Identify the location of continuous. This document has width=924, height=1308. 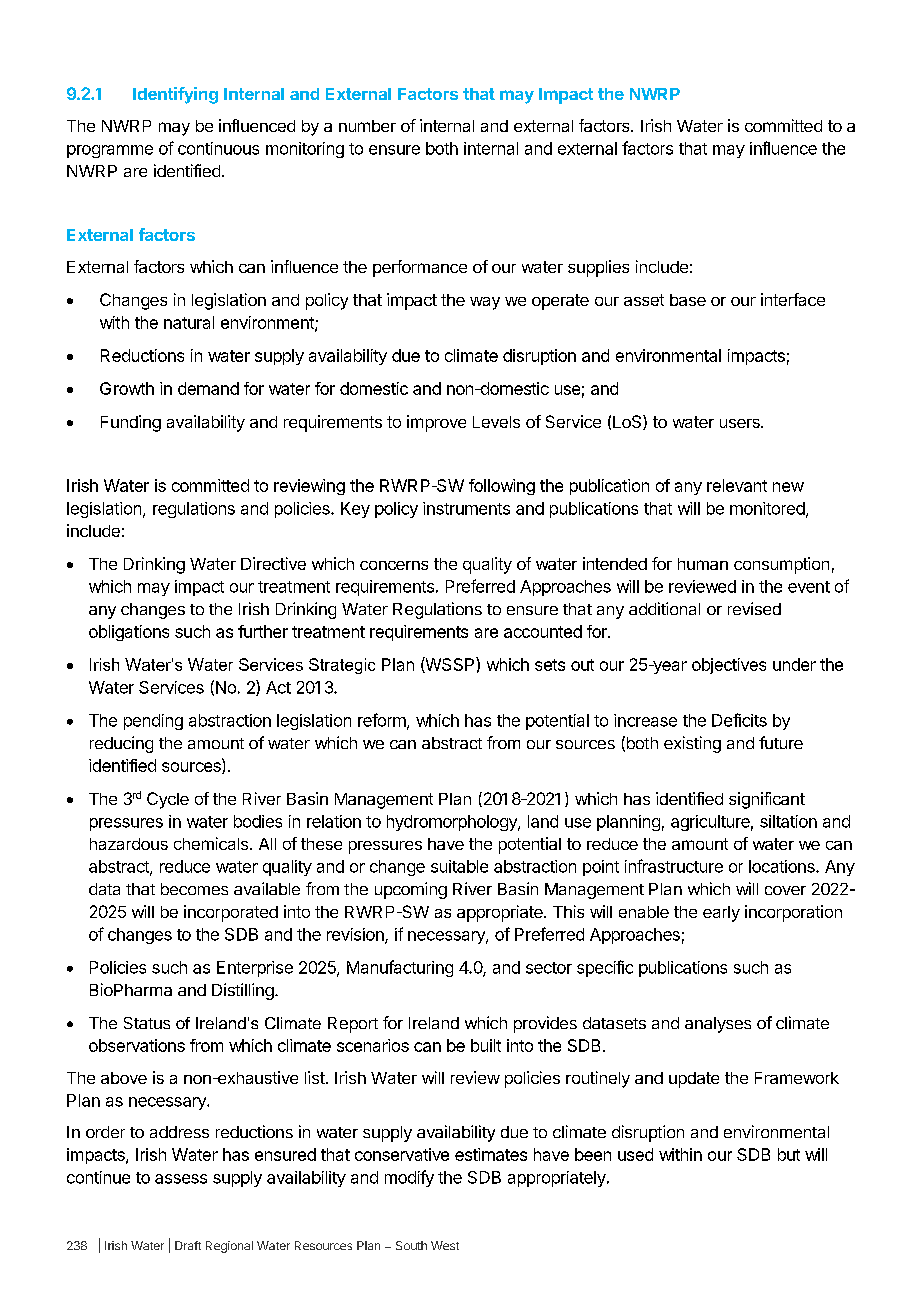
(218, 148).
